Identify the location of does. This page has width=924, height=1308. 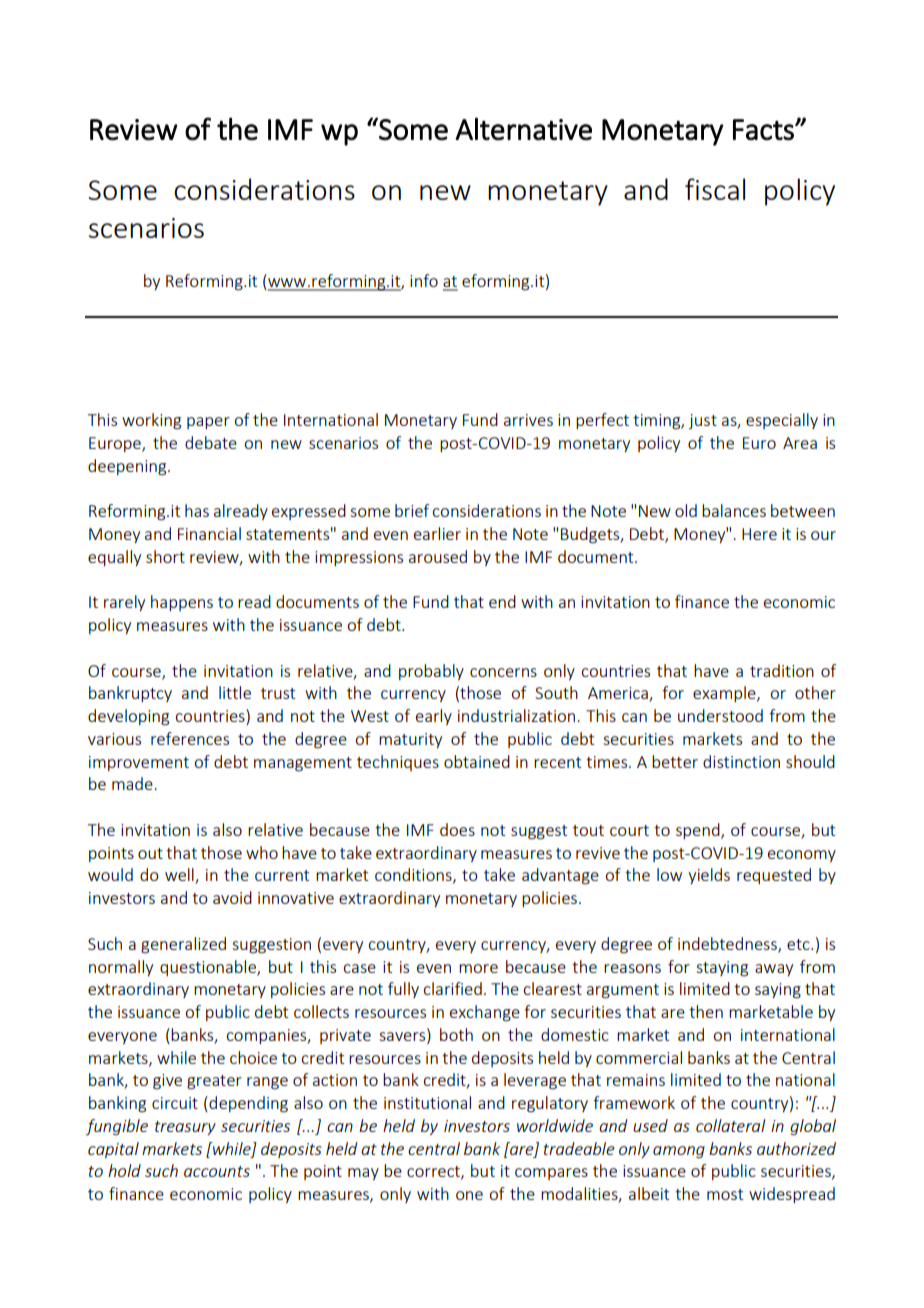
(457, 829).
